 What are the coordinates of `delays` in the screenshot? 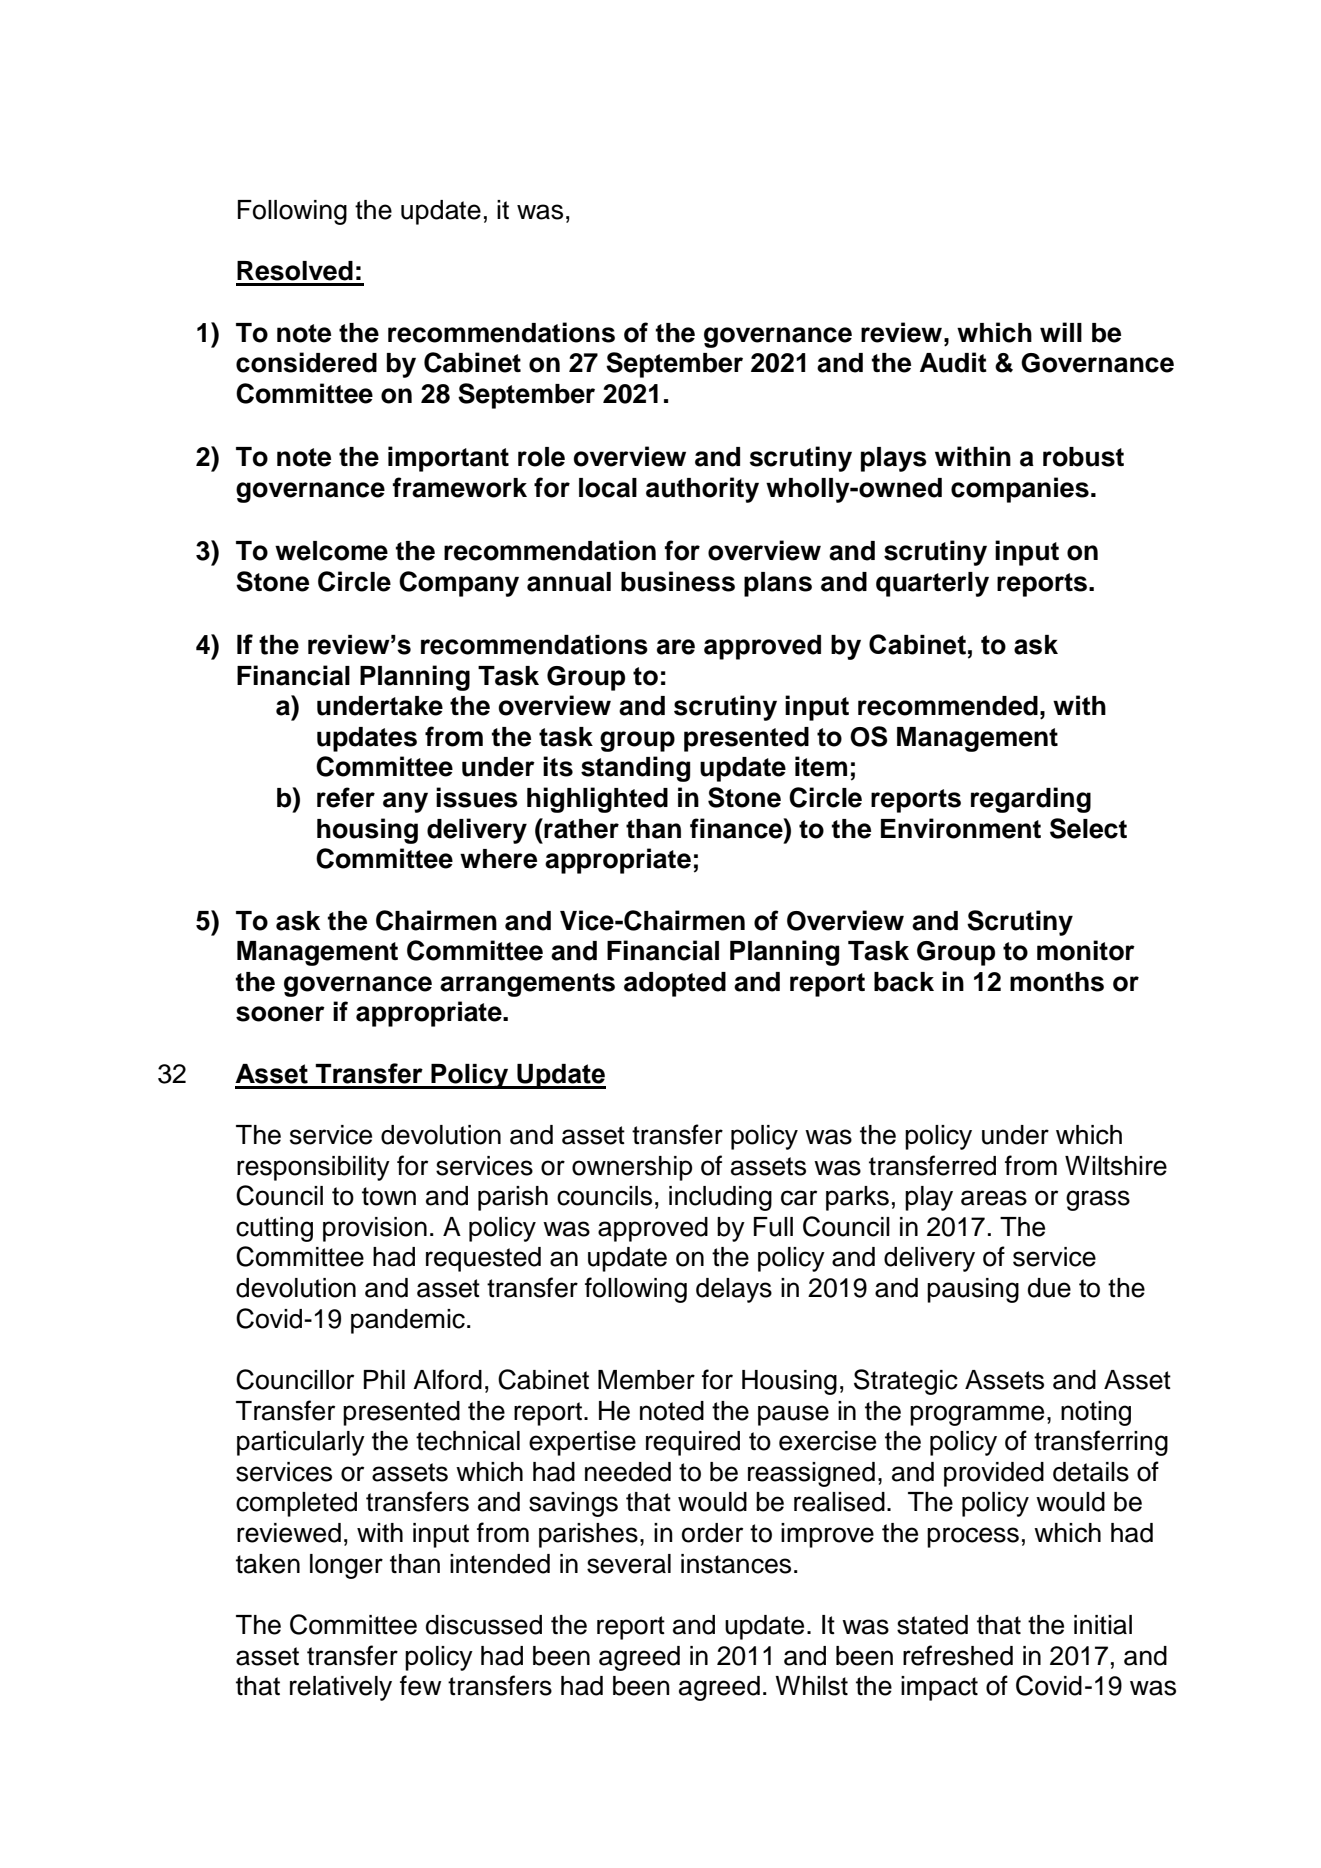 It's located at (734, 1290).
